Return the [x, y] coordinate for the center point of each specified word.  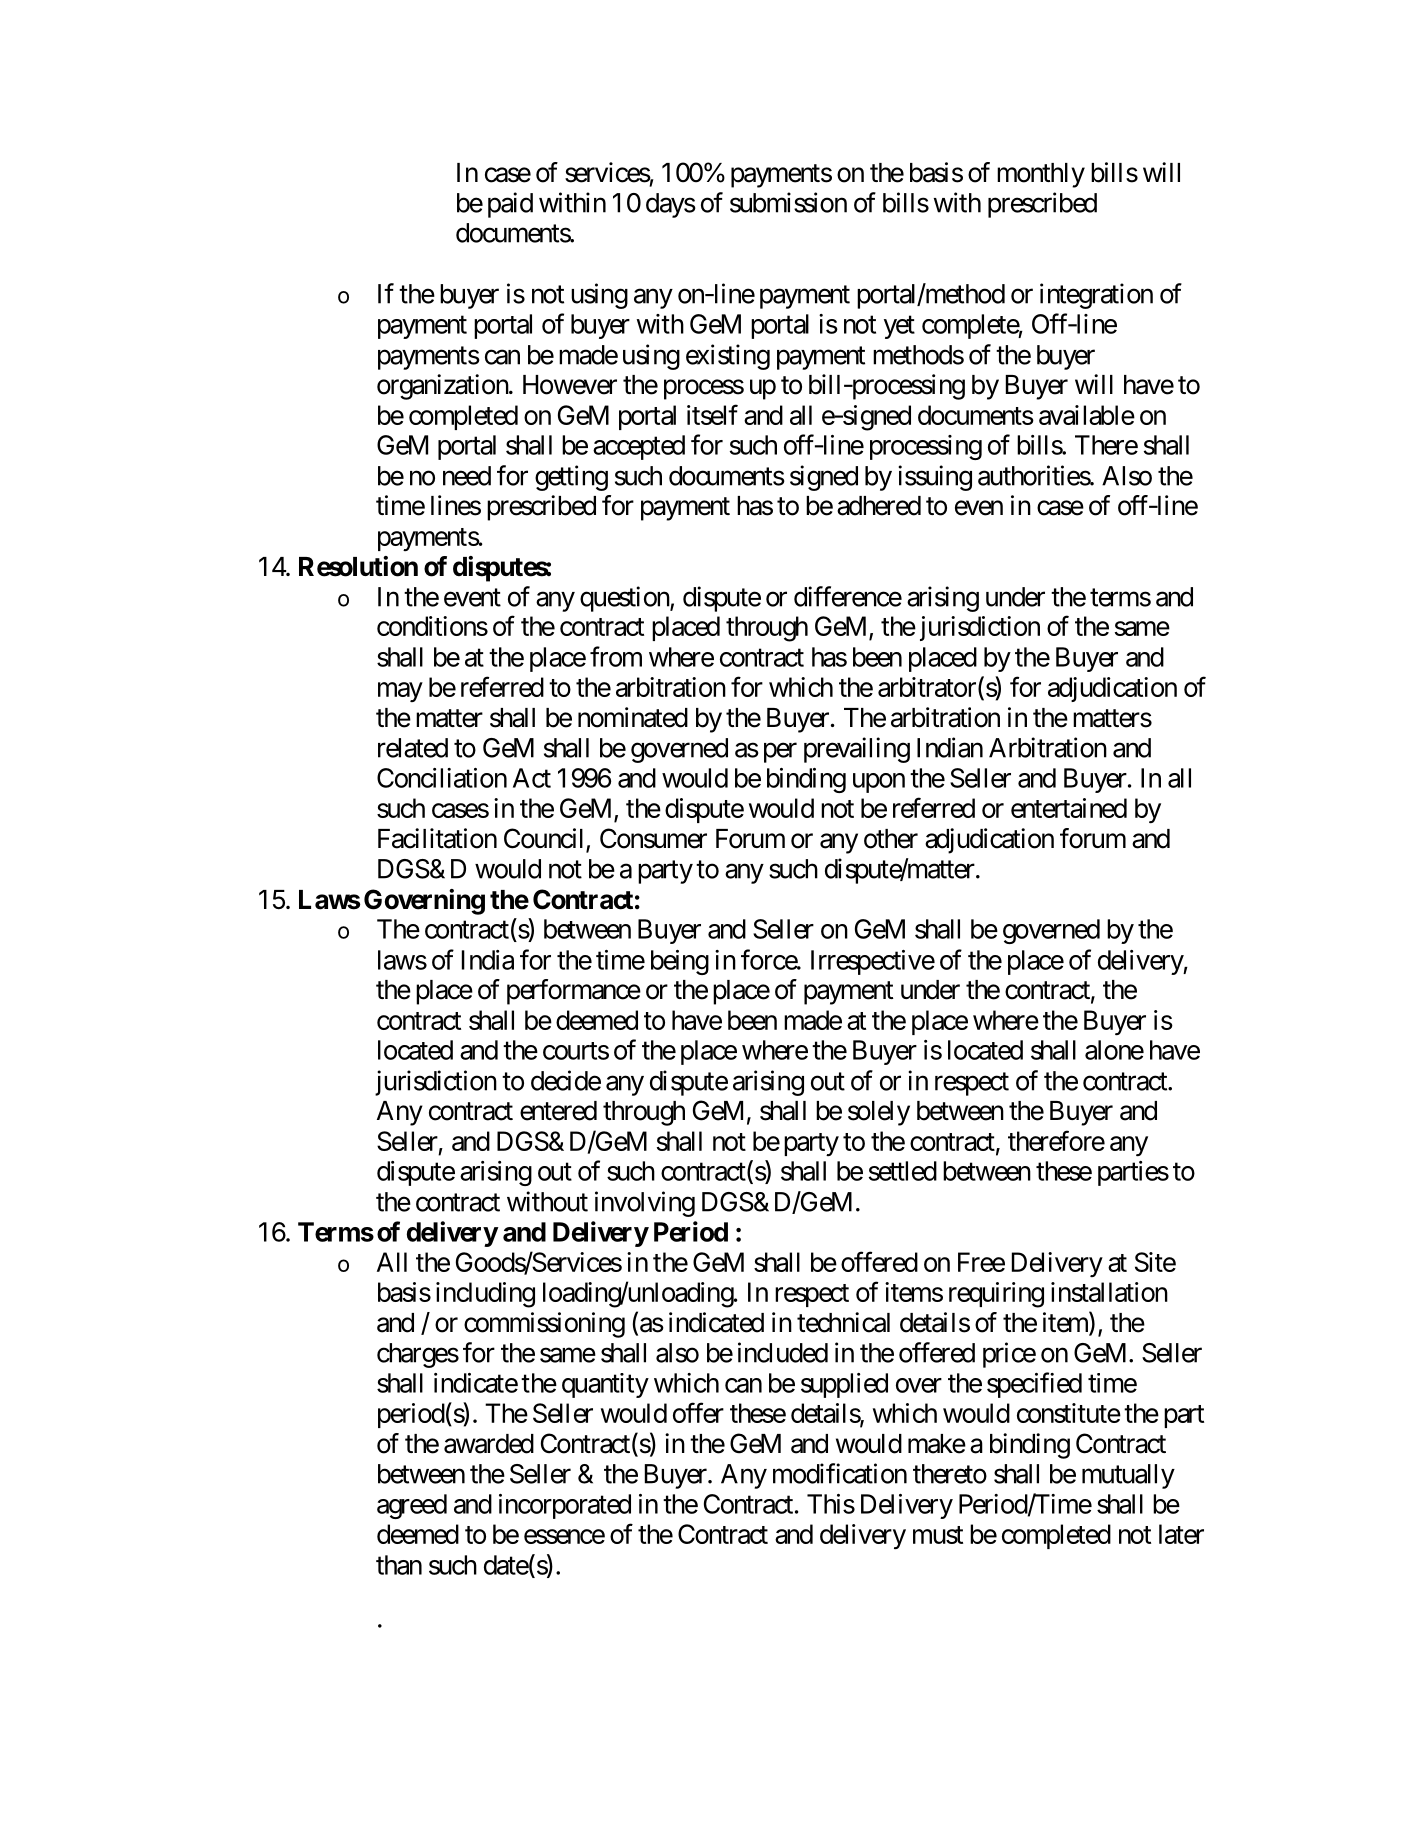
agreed [412, 1506]
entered [558, 1111]
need [467, 476]
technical [843, 1322]
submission [788, 202]
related [413, 748]
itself [712, 414]
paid [510, 205]
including [485, 1295]
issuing [935, 478]
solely [879, 1113]
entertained [1069, 808]
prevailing [857, 750]
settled [903, 1171]
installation [1109, 1292]
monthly [1041, 175]
